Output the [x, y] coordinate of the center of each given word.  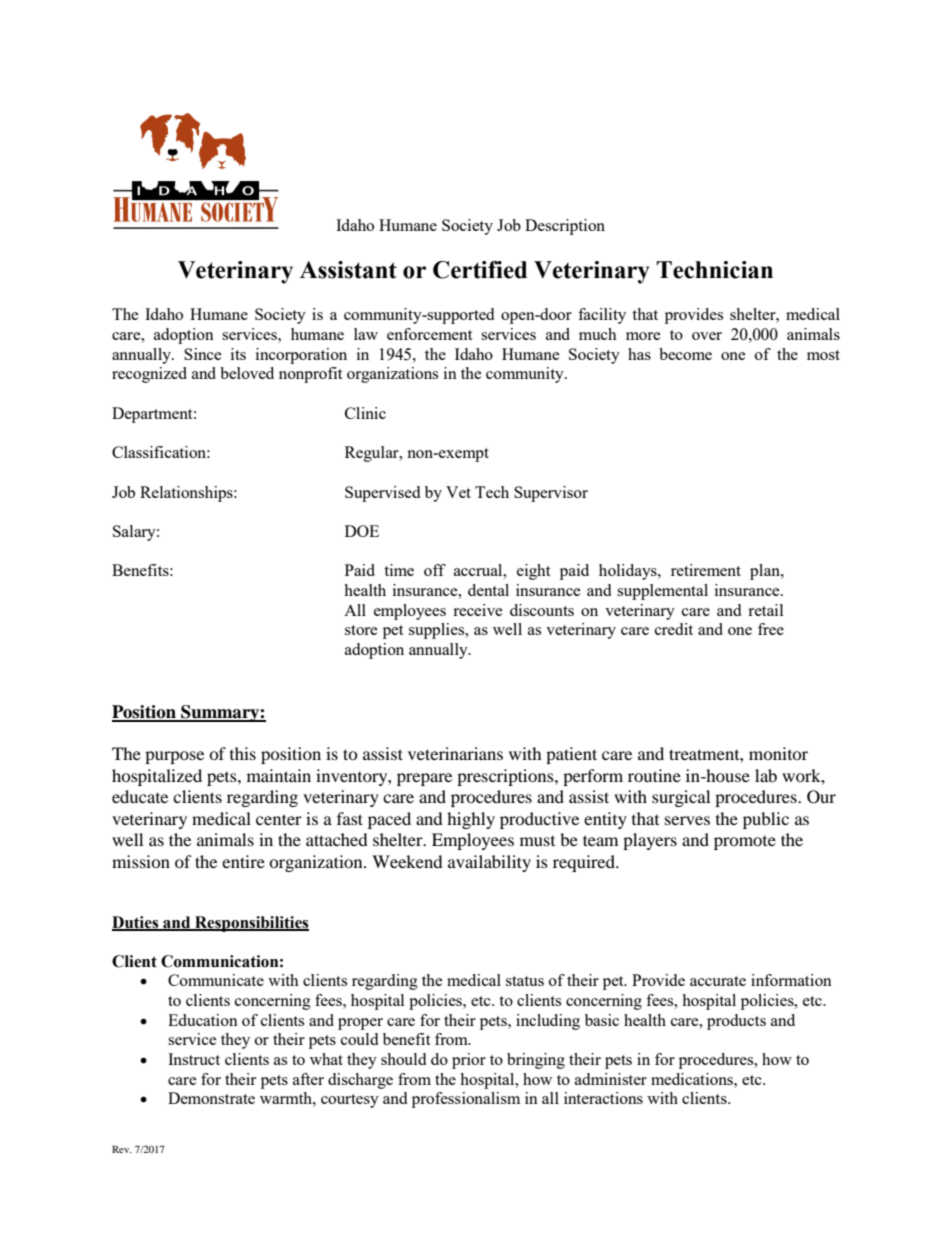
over [707, 336]
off [435, 570]
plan [766, 572]
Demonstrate [211, 1098]
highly [471, 820]
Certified [480, 270]
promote [745, 843]
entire [243, 861]
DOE [362, 531]
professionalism [466, 1100]
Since [203, 354]
